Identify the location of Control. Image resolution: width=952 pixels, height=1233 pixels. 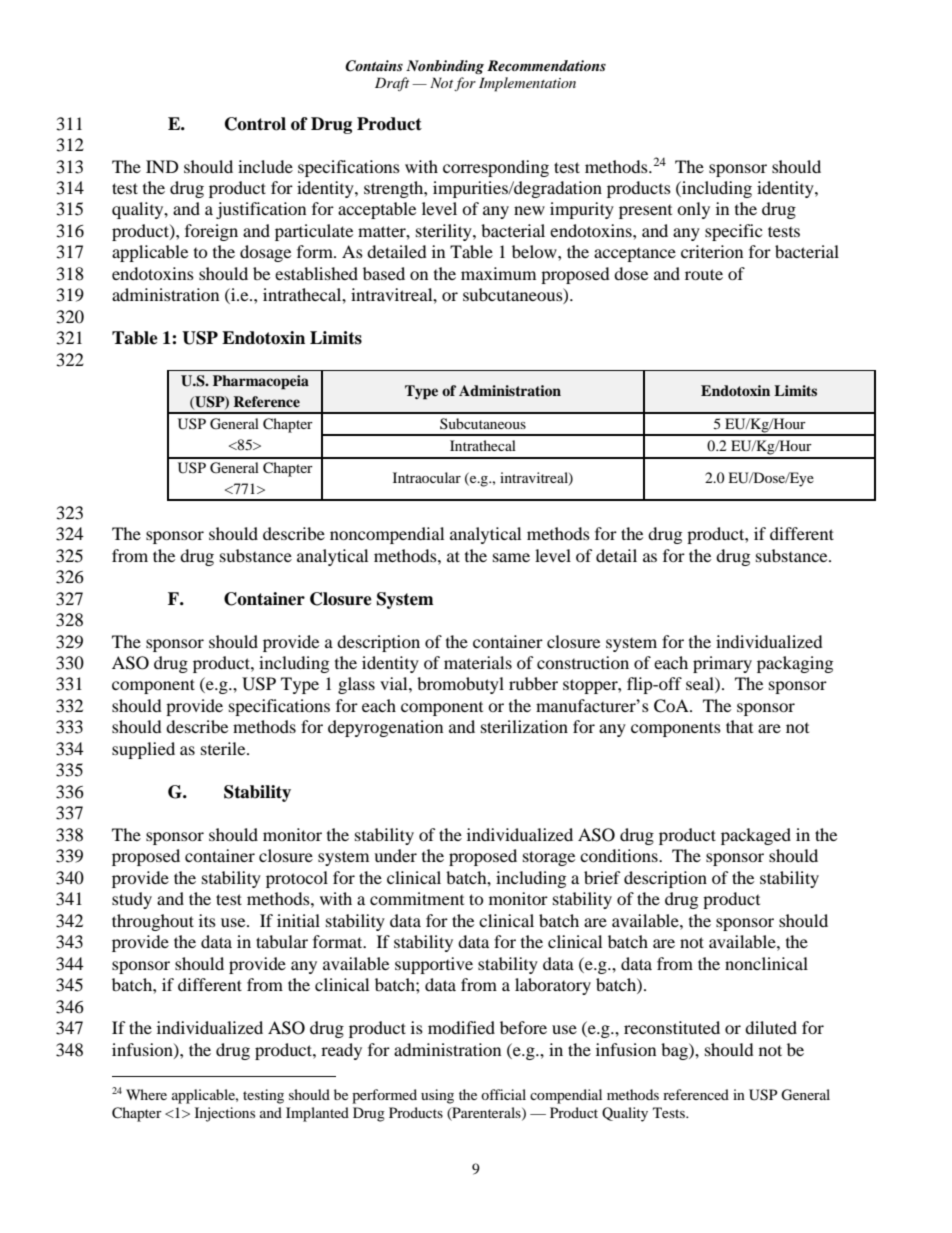
(255, 124).
